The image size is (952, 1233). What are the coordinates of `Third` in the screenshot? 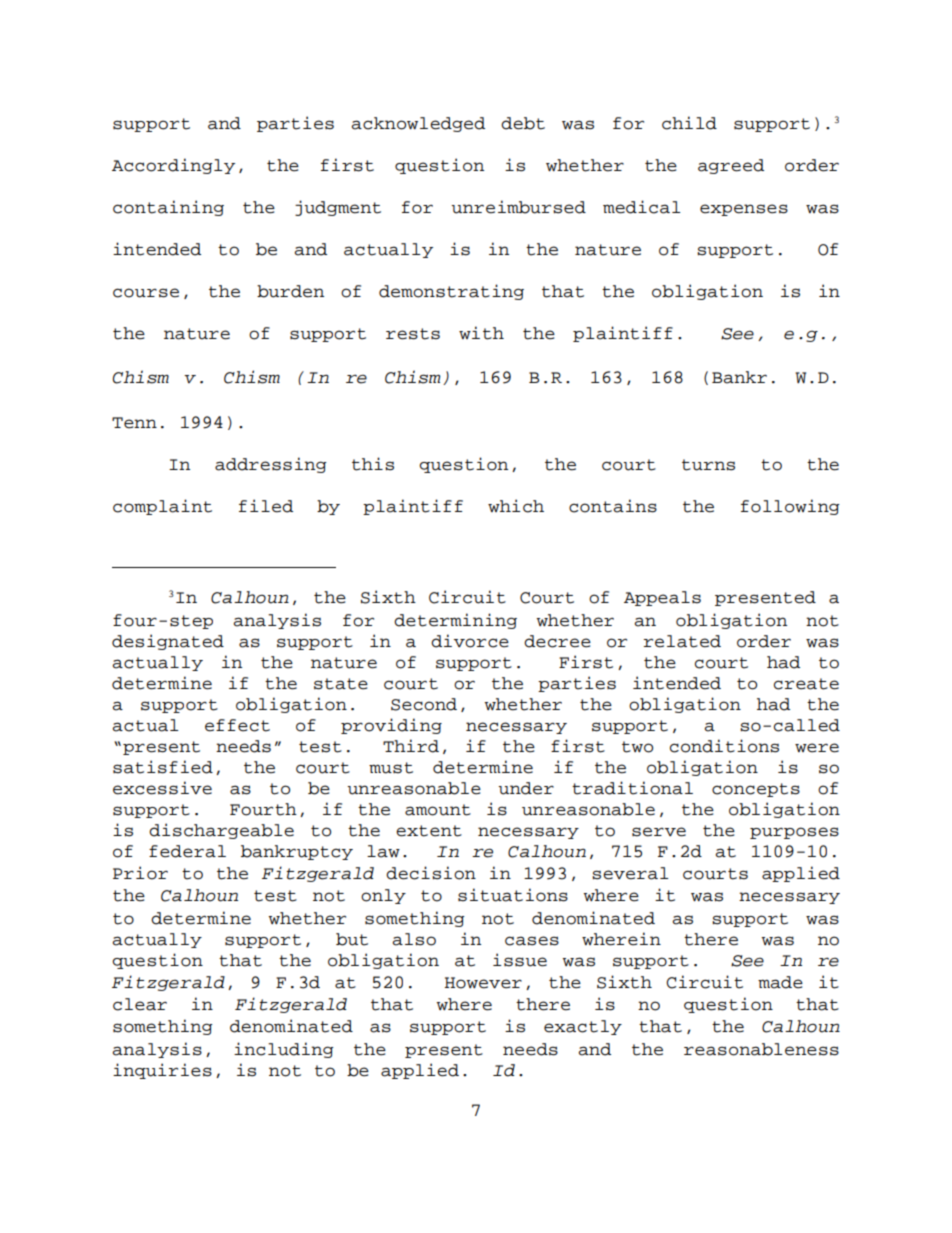 It's located at (411, 746).
